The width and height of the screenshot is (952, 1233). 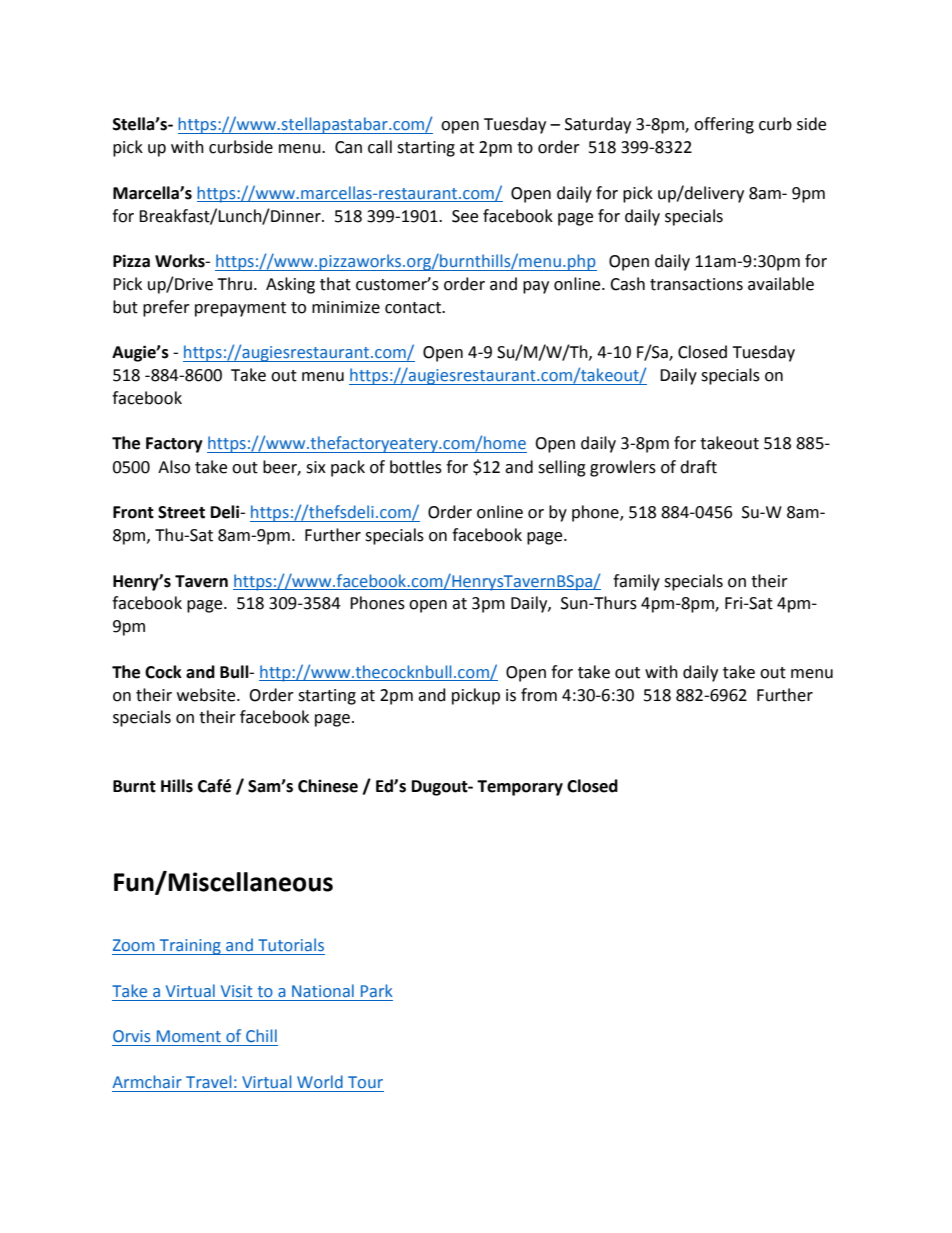 What do you see at coordinates (365, 1082) in the screenshot?
I see `Tour` at bounding box center [365, 1082].
